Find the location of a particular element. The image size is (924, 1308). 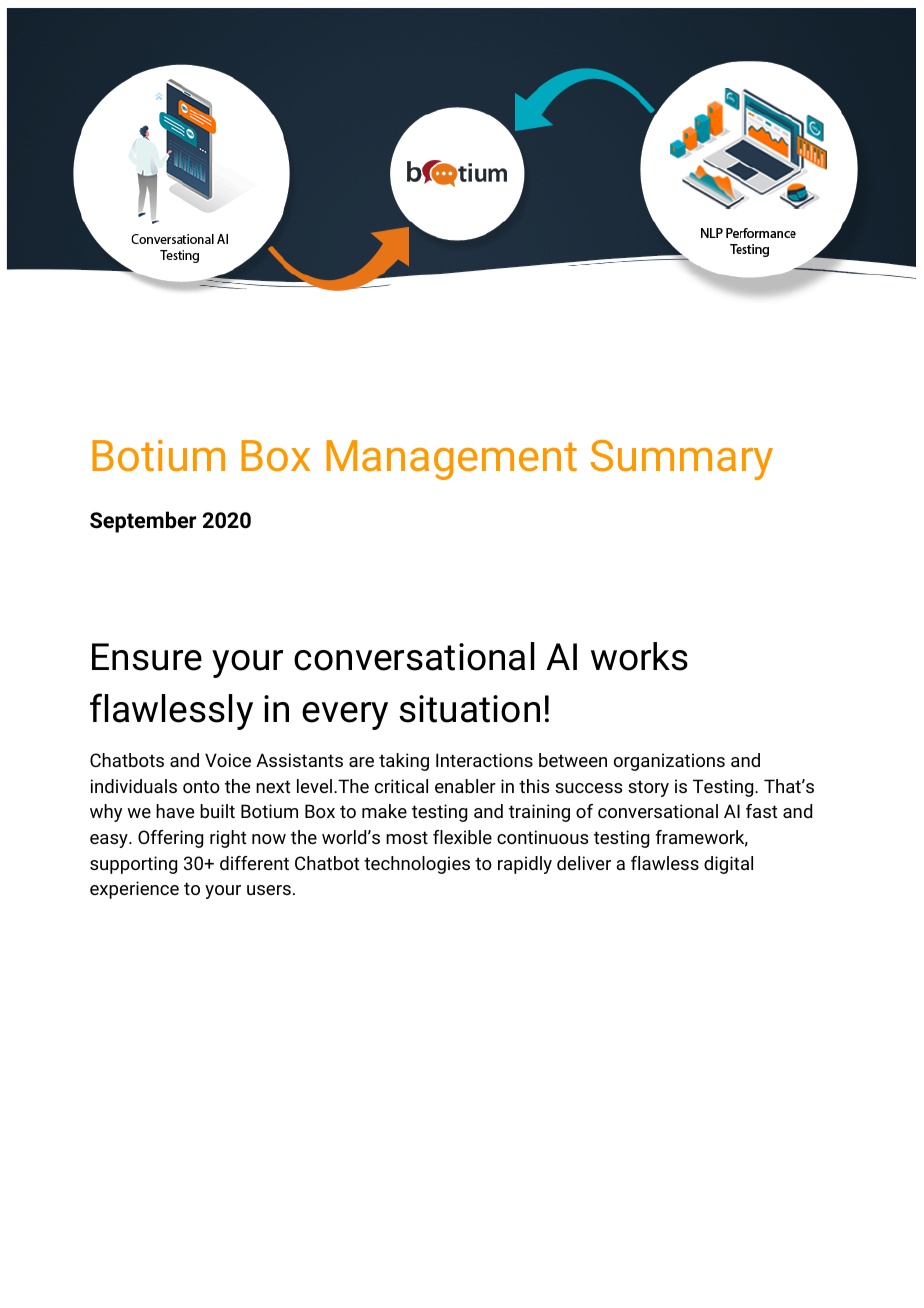

situation is located at coordinates (469, 709).
